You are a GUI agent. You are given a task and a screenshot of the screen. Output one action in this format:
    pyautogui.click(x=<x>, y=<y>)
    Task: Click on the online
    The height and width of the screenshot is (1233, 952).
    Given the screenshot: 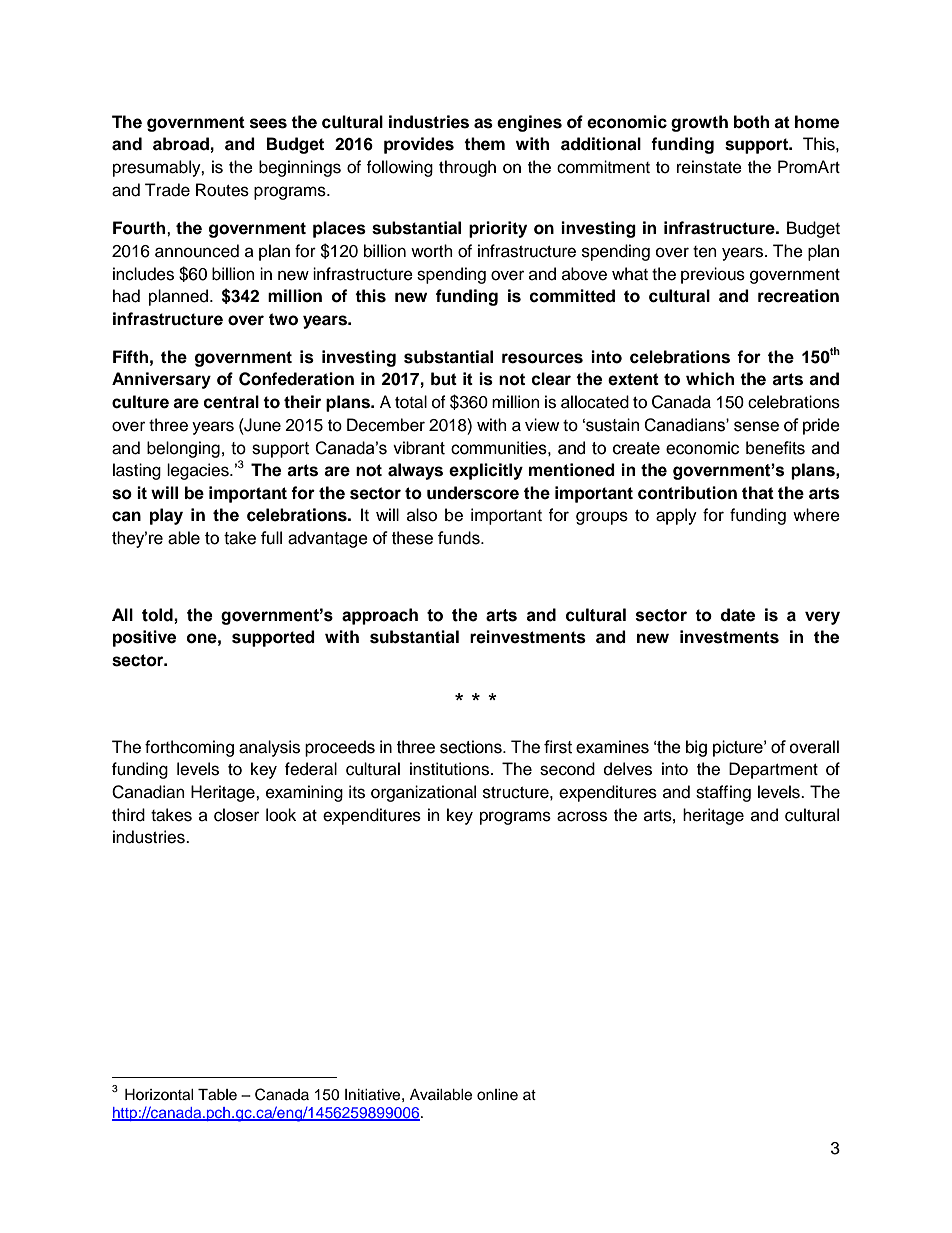 What is the action you would take?
    pyautogui.click(x=497, y=1095)
